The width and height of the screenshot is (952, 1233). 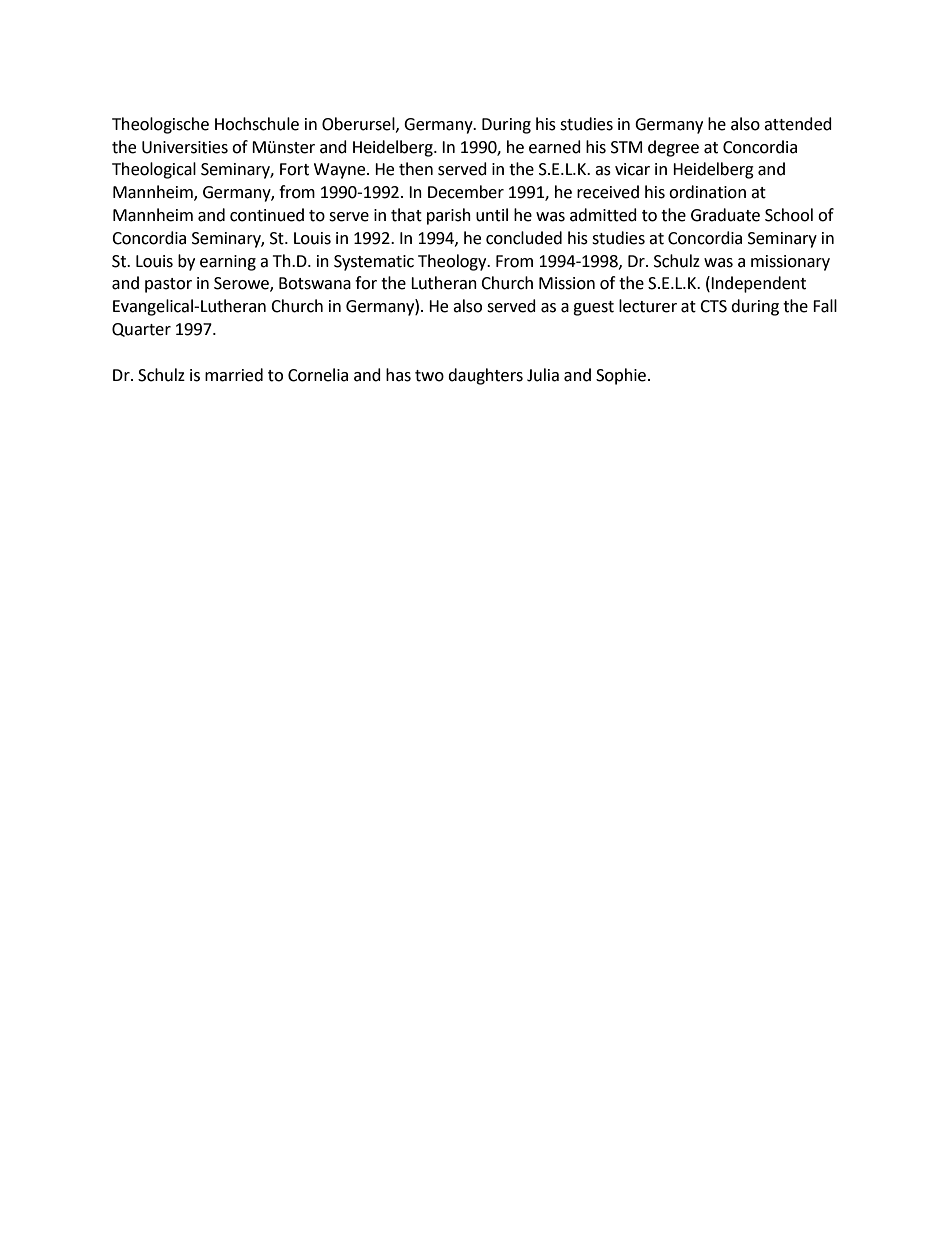 I want to click on guest, so click(x=593, y=308).
